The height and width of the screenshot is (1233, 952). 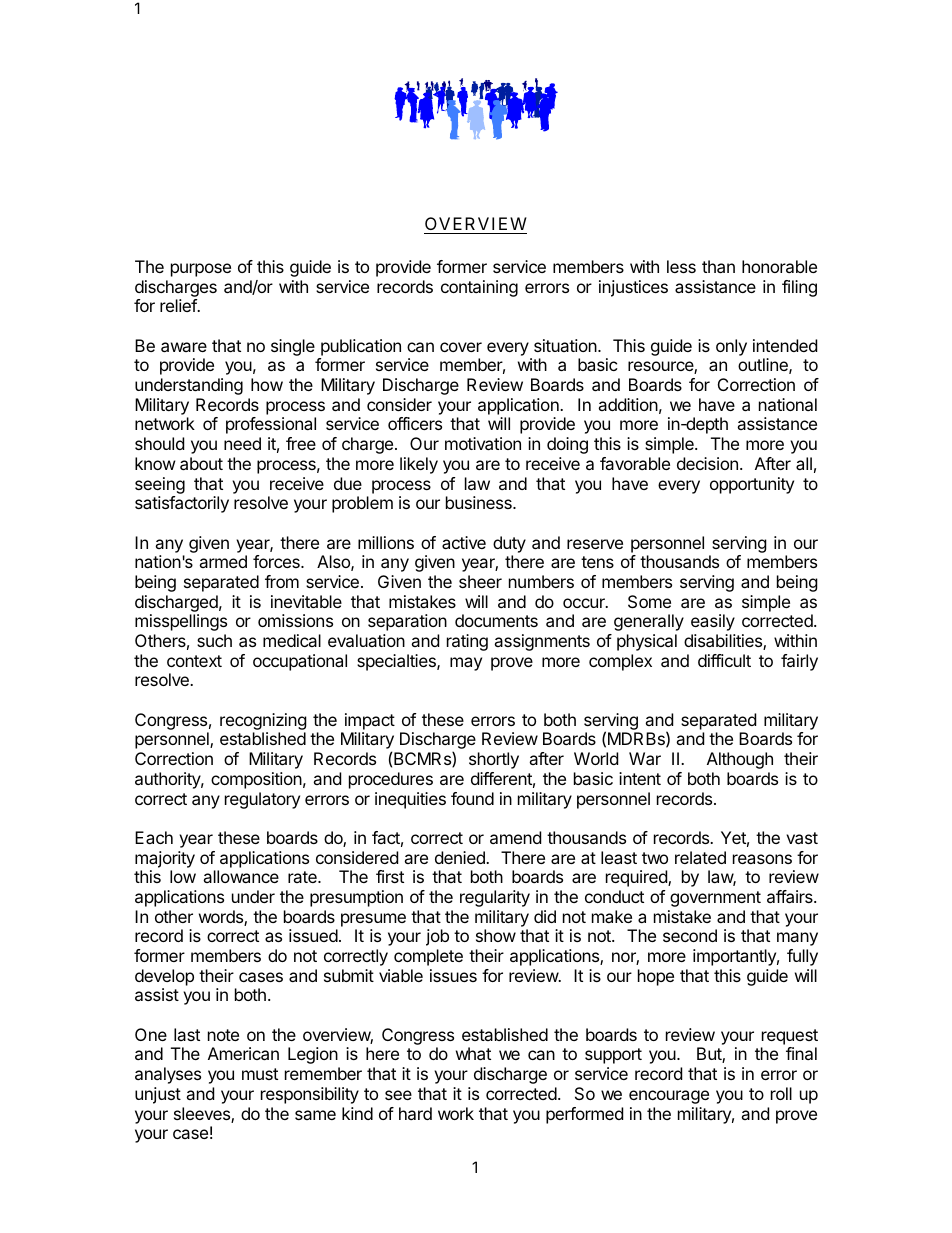 I want to click on containing, so click(x=479, y=288).
